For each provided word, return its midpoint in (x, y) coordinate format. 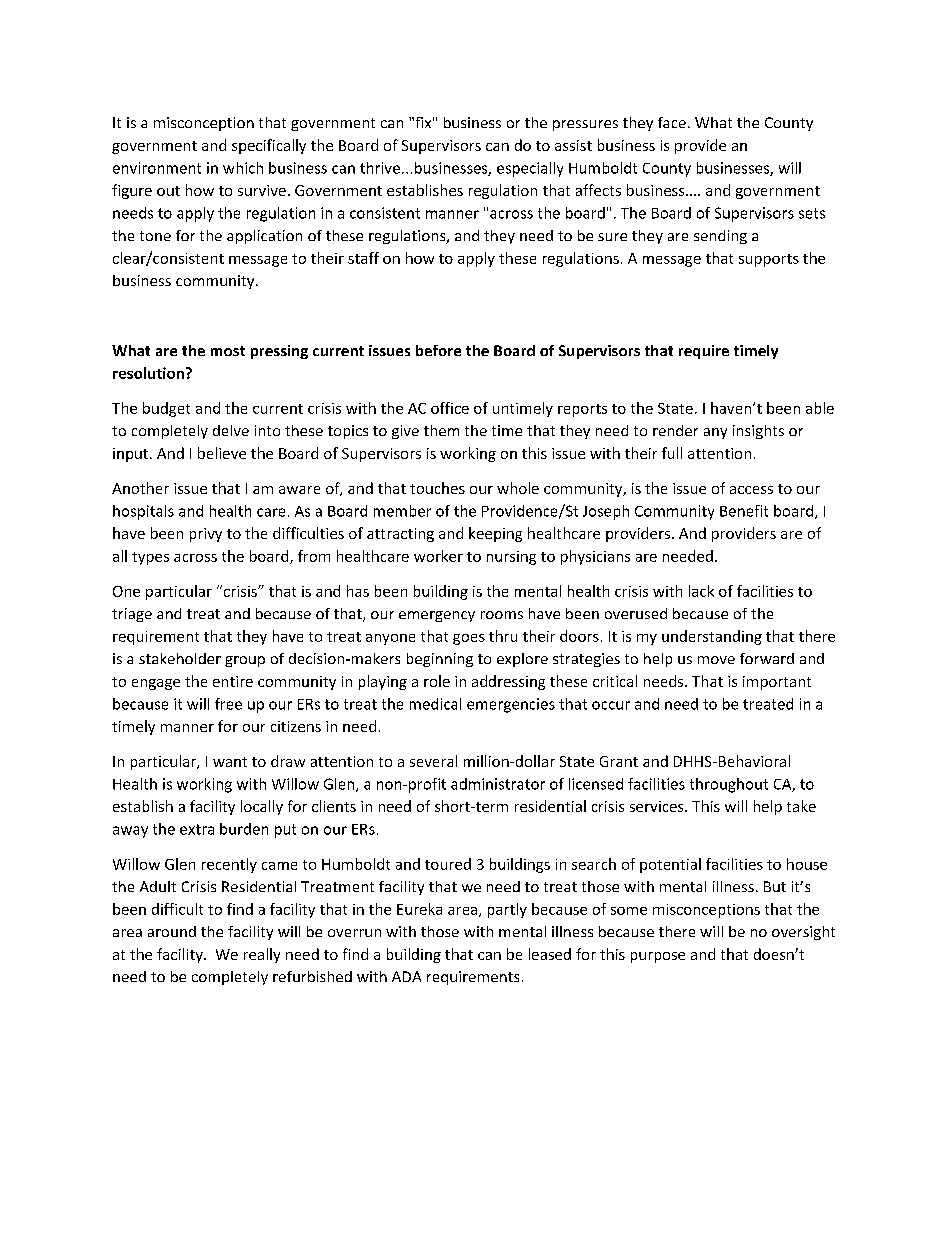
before (438, 350)
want (230, 762)
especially (530, 169)
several (433, 761)
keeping (495, 534)
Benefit (744, 511)
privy (206, 535)
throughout (729, 785)
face (672, 122)
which (243, 168)
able (820, 408)
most (228, 351)
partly (507, 910)
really (262, 955)
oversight (803, 933)
